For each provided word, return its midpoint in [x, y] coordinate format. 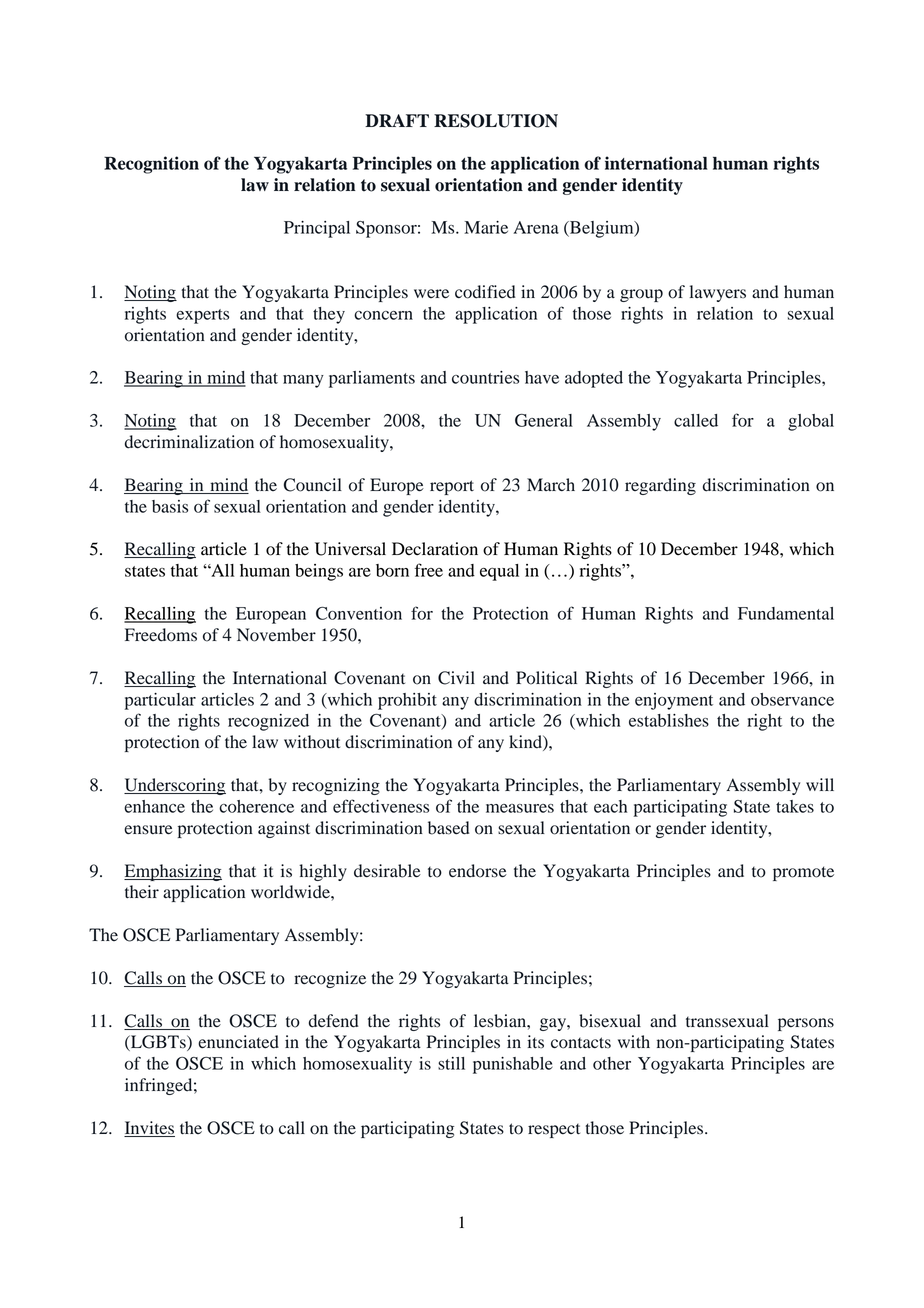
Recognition [151, 165]
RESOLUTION [496, 121]
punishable [513, 1065]
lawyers [718, 293]
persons [806, 1024]
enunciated [238, 1042]
